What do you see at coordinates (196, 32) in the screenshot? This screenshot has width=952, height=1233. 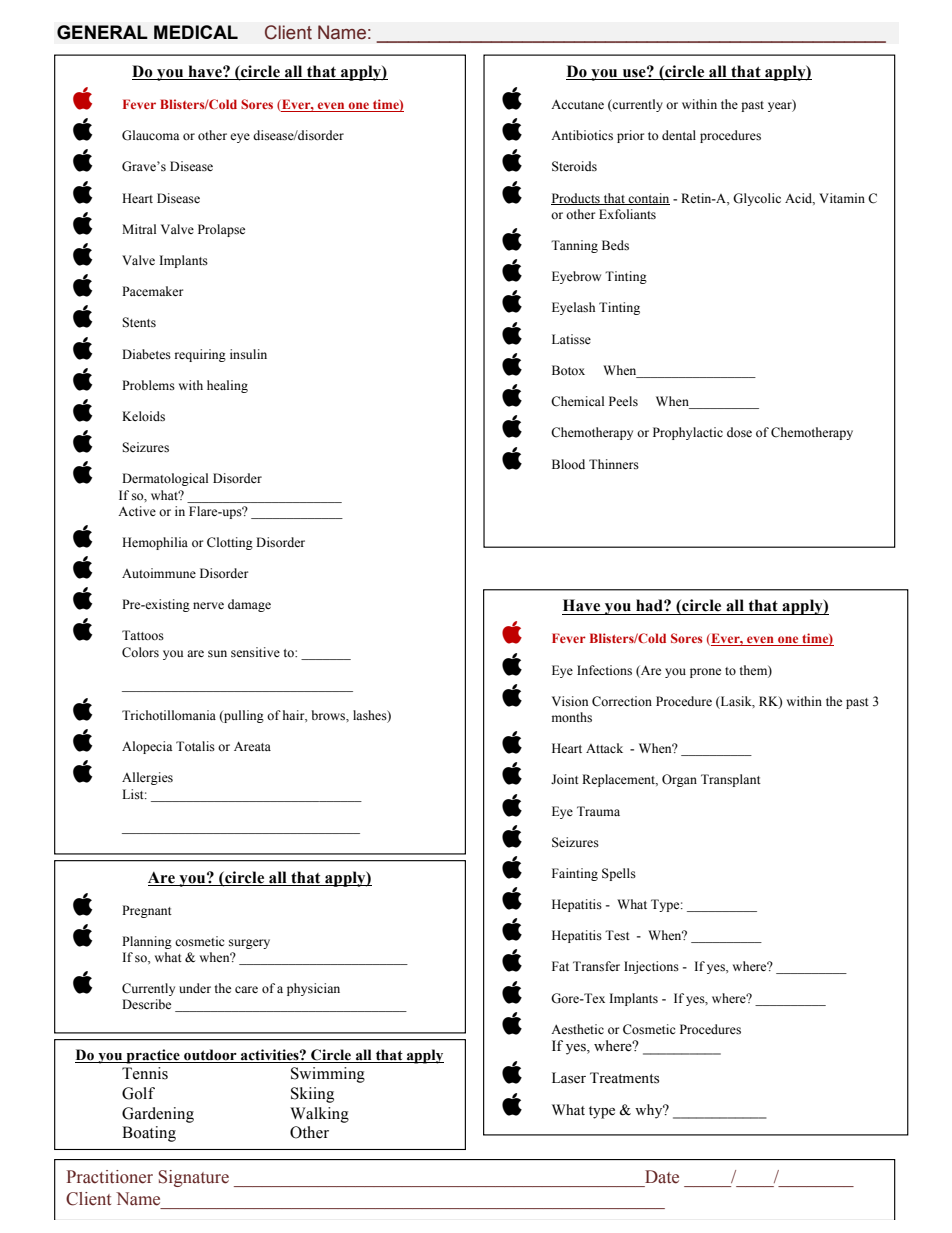 I see `MEDICAL` at bounding box center [196, 32].
